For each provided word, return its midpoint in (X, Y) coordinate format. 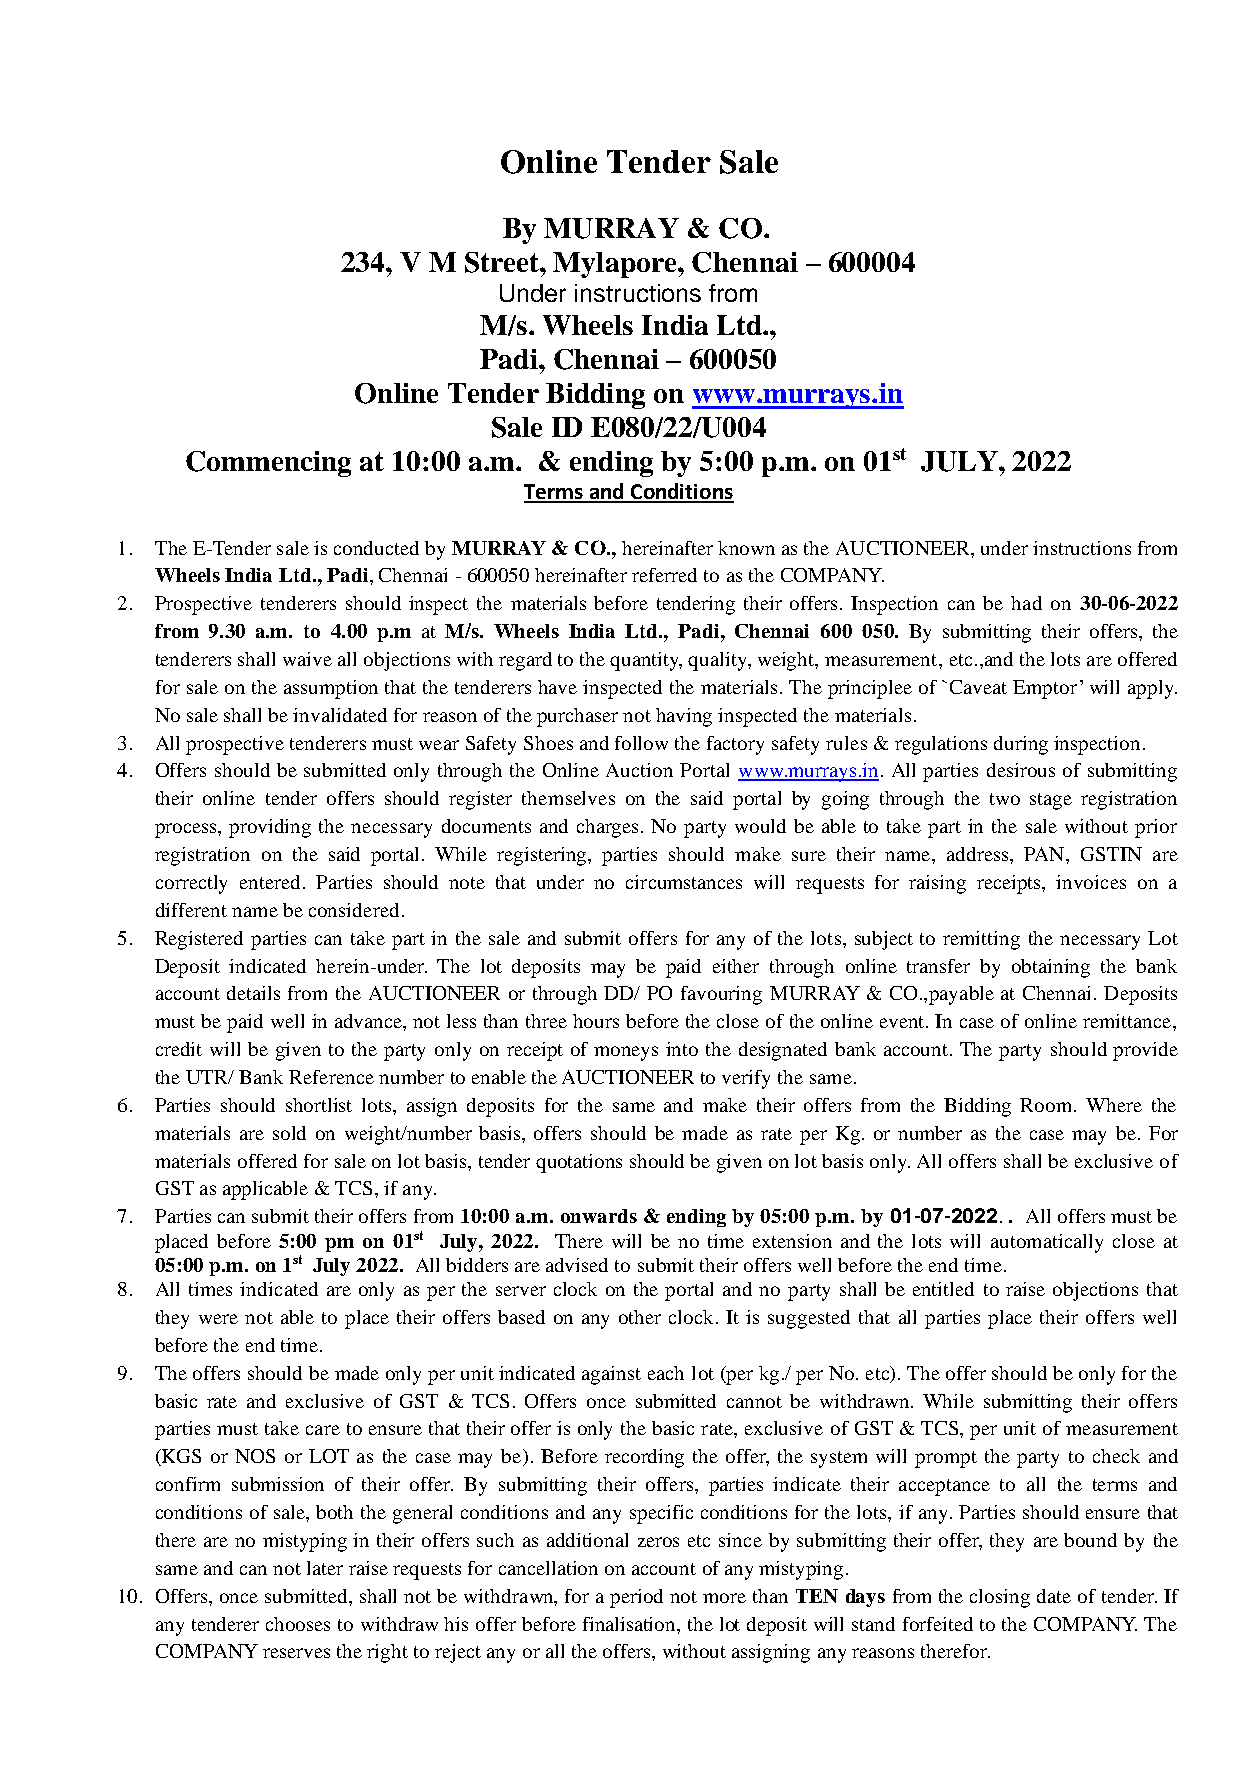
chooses (298, 1624)
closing (1000, 1598)
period (636, 1598)
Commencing (268, 464)
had (1026, 603)
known (746, 548)
